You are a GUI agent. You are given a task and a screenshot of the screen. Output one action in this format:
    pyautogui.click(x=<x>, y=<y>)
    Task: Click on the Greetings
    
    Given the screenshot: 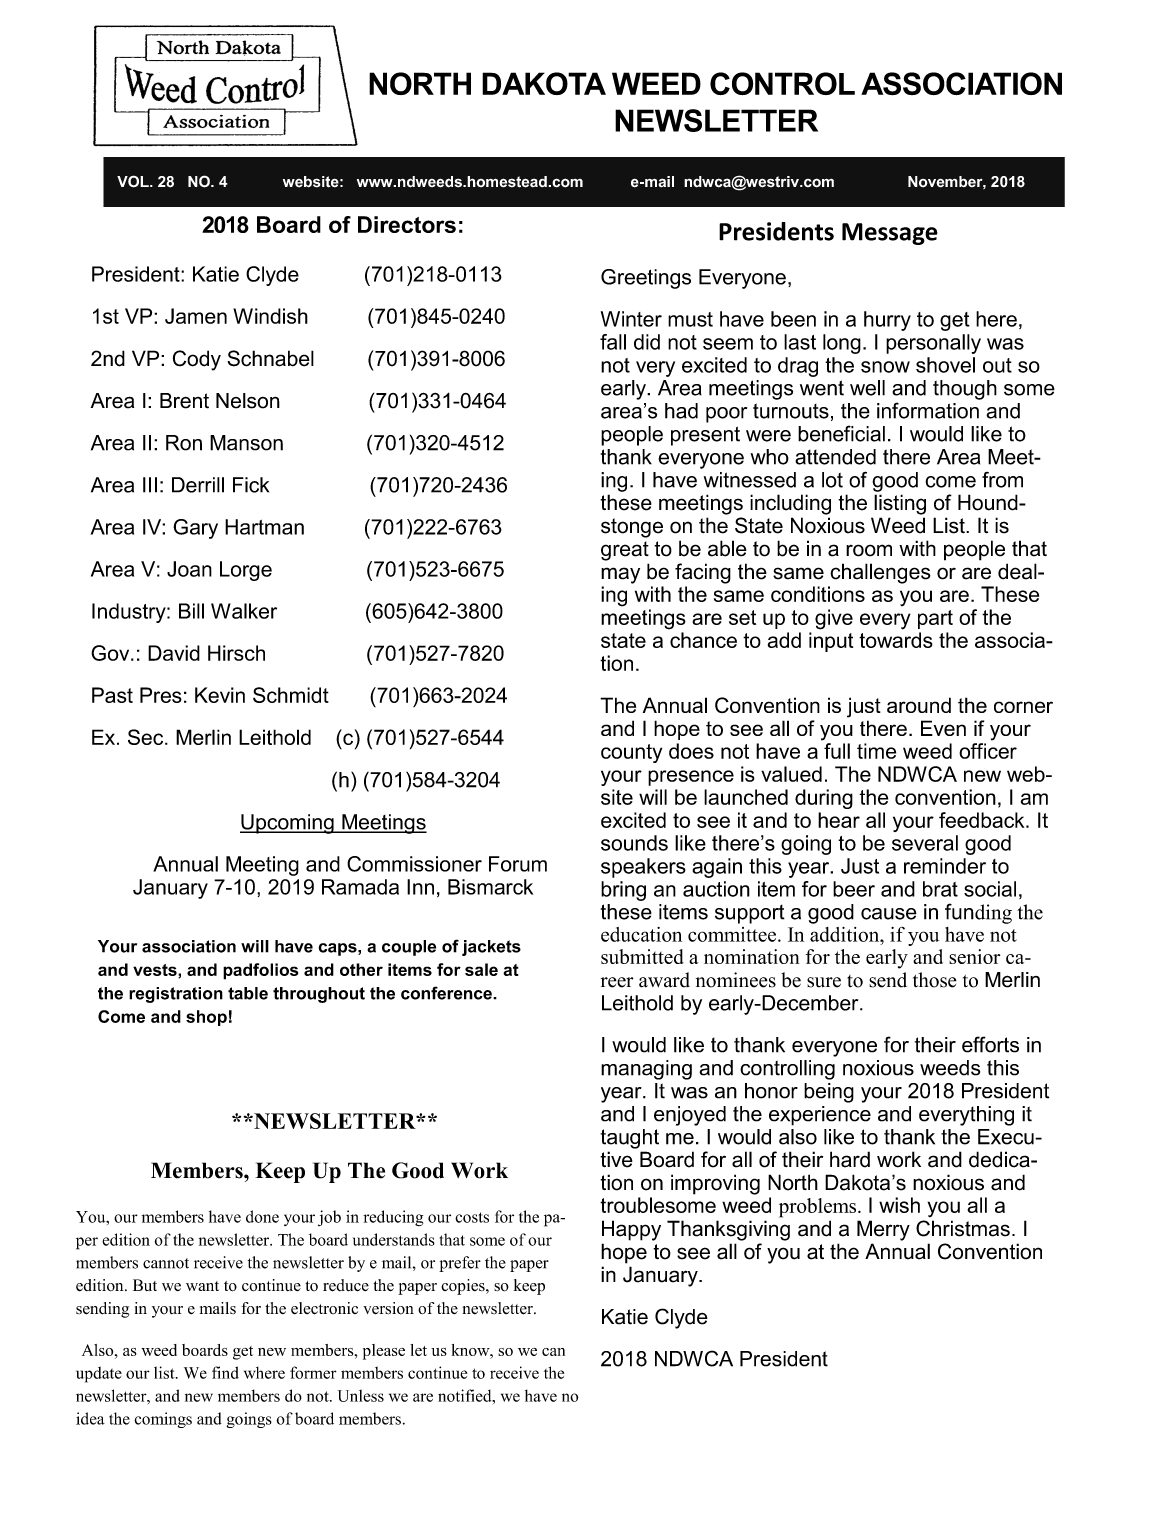 What is the action you would take?
    pyautogui.click(x=646, y=279)
